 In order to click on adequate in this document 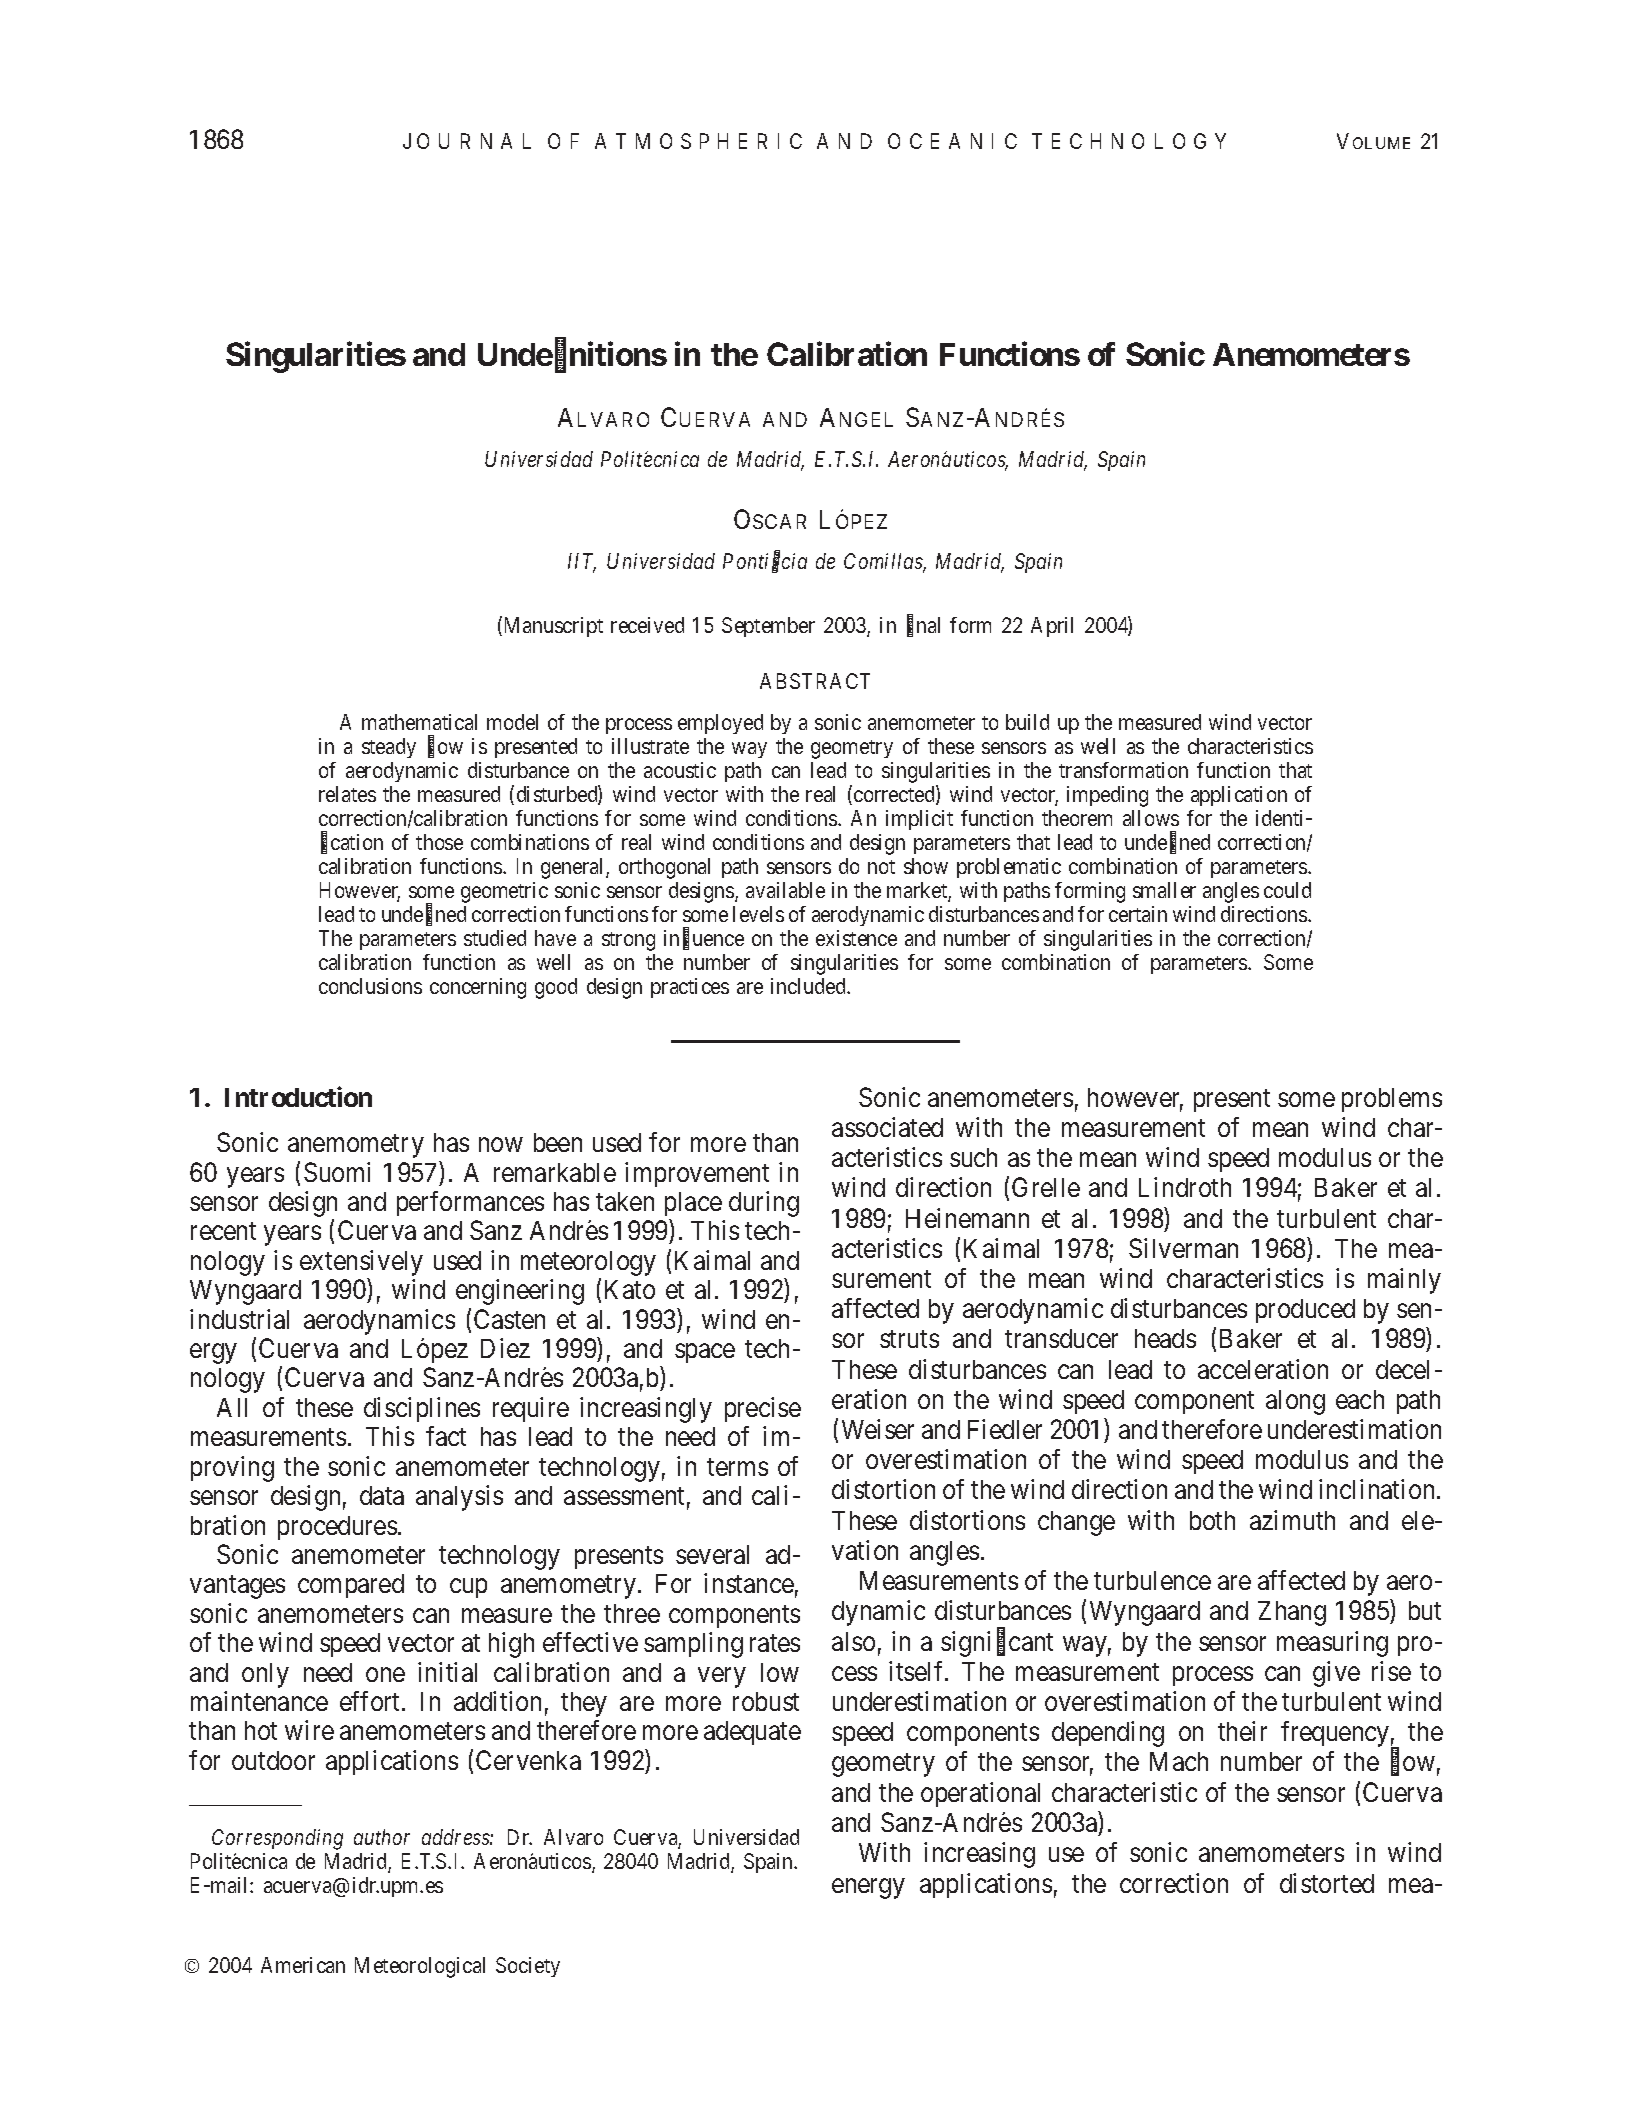, I will do `click(752, 1733)`.
